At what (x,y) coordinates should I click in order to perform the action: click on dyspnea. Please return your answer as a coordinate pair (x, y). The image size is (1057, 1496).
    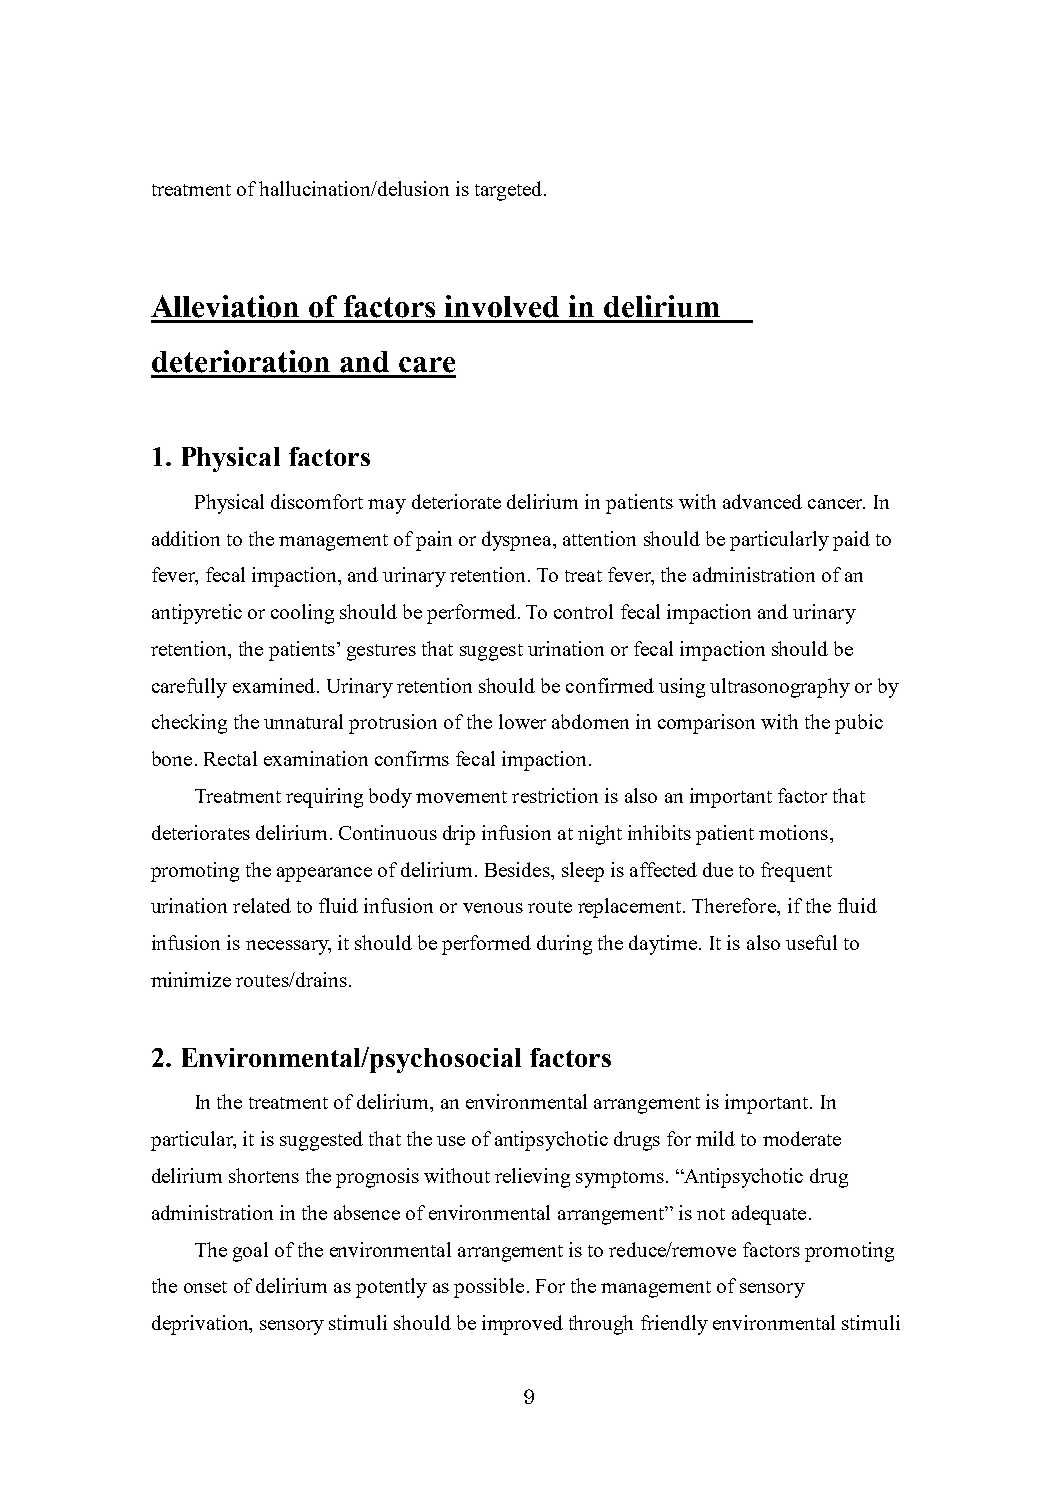
    Looking at the image, I should click on (518, 541).
